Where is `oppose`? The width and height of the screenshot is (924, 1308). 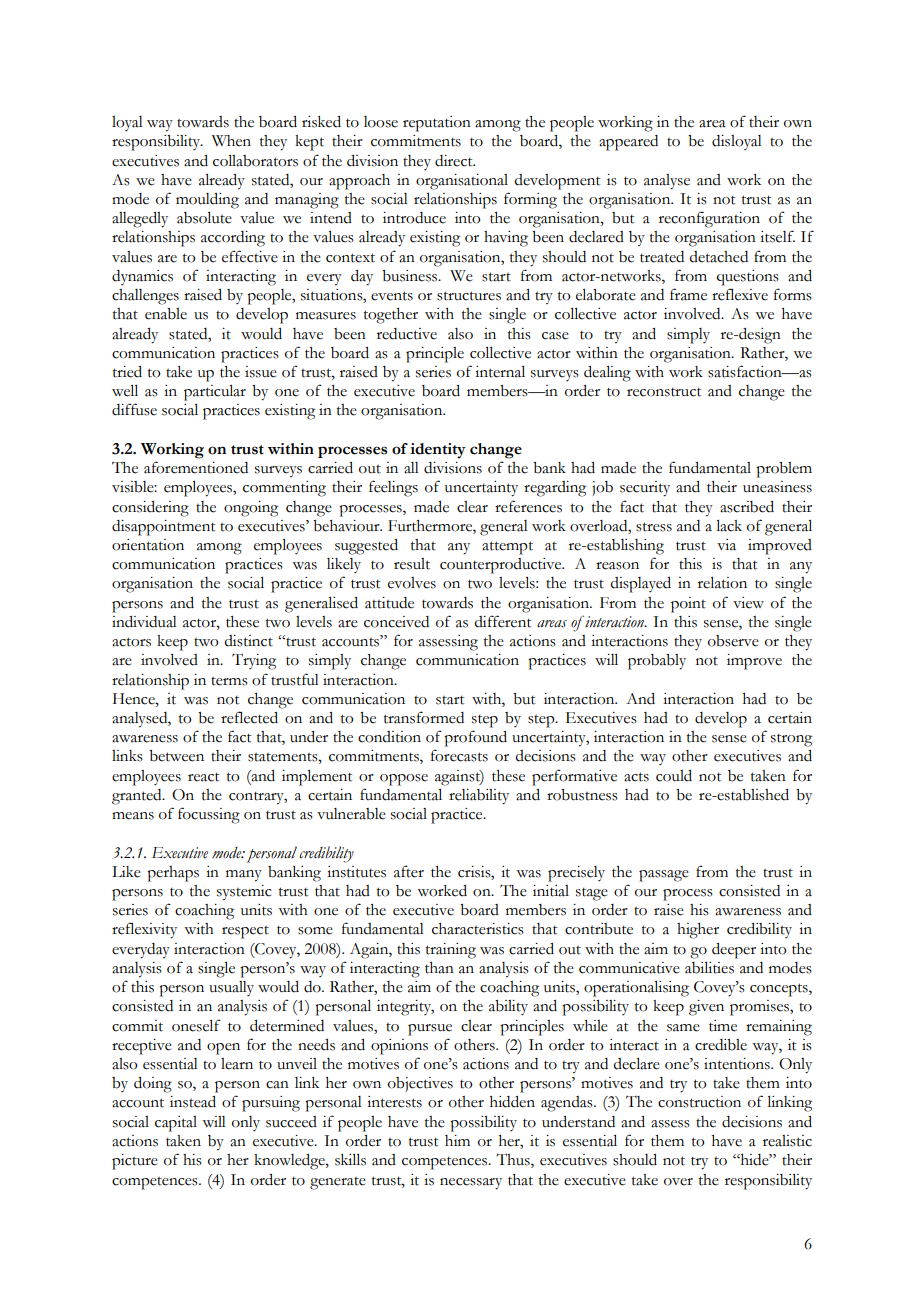
oppose is located at coordinates (404, 780).
